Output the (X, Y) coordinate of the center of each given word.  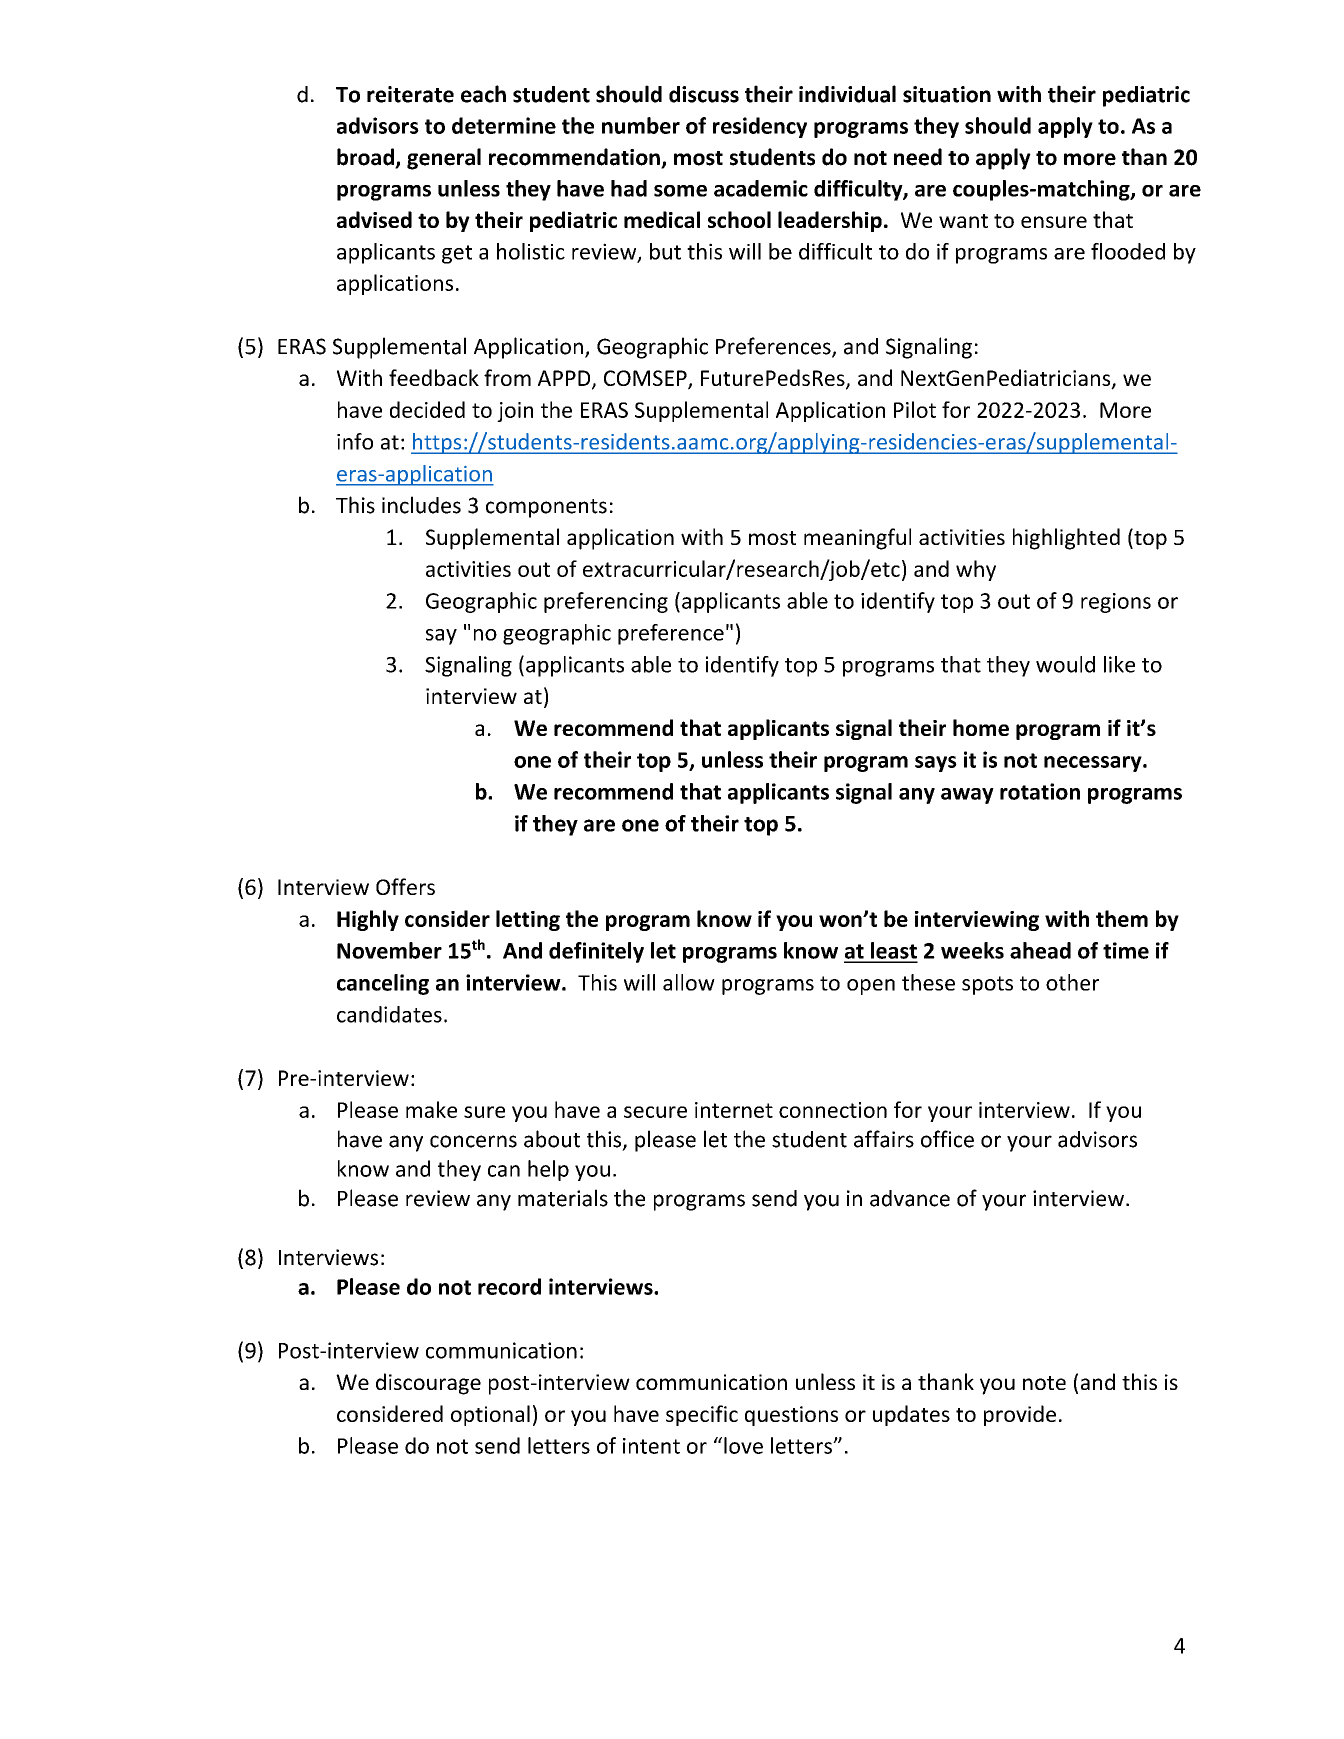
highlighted (1066, 539)
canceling (383, 984)
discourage (428, 1384)
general (444, 159)
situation (947, 94)
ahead (1040, 950)
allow (689, 982)
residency (760, 127)
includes (421, 505)
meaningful (857, 539)
